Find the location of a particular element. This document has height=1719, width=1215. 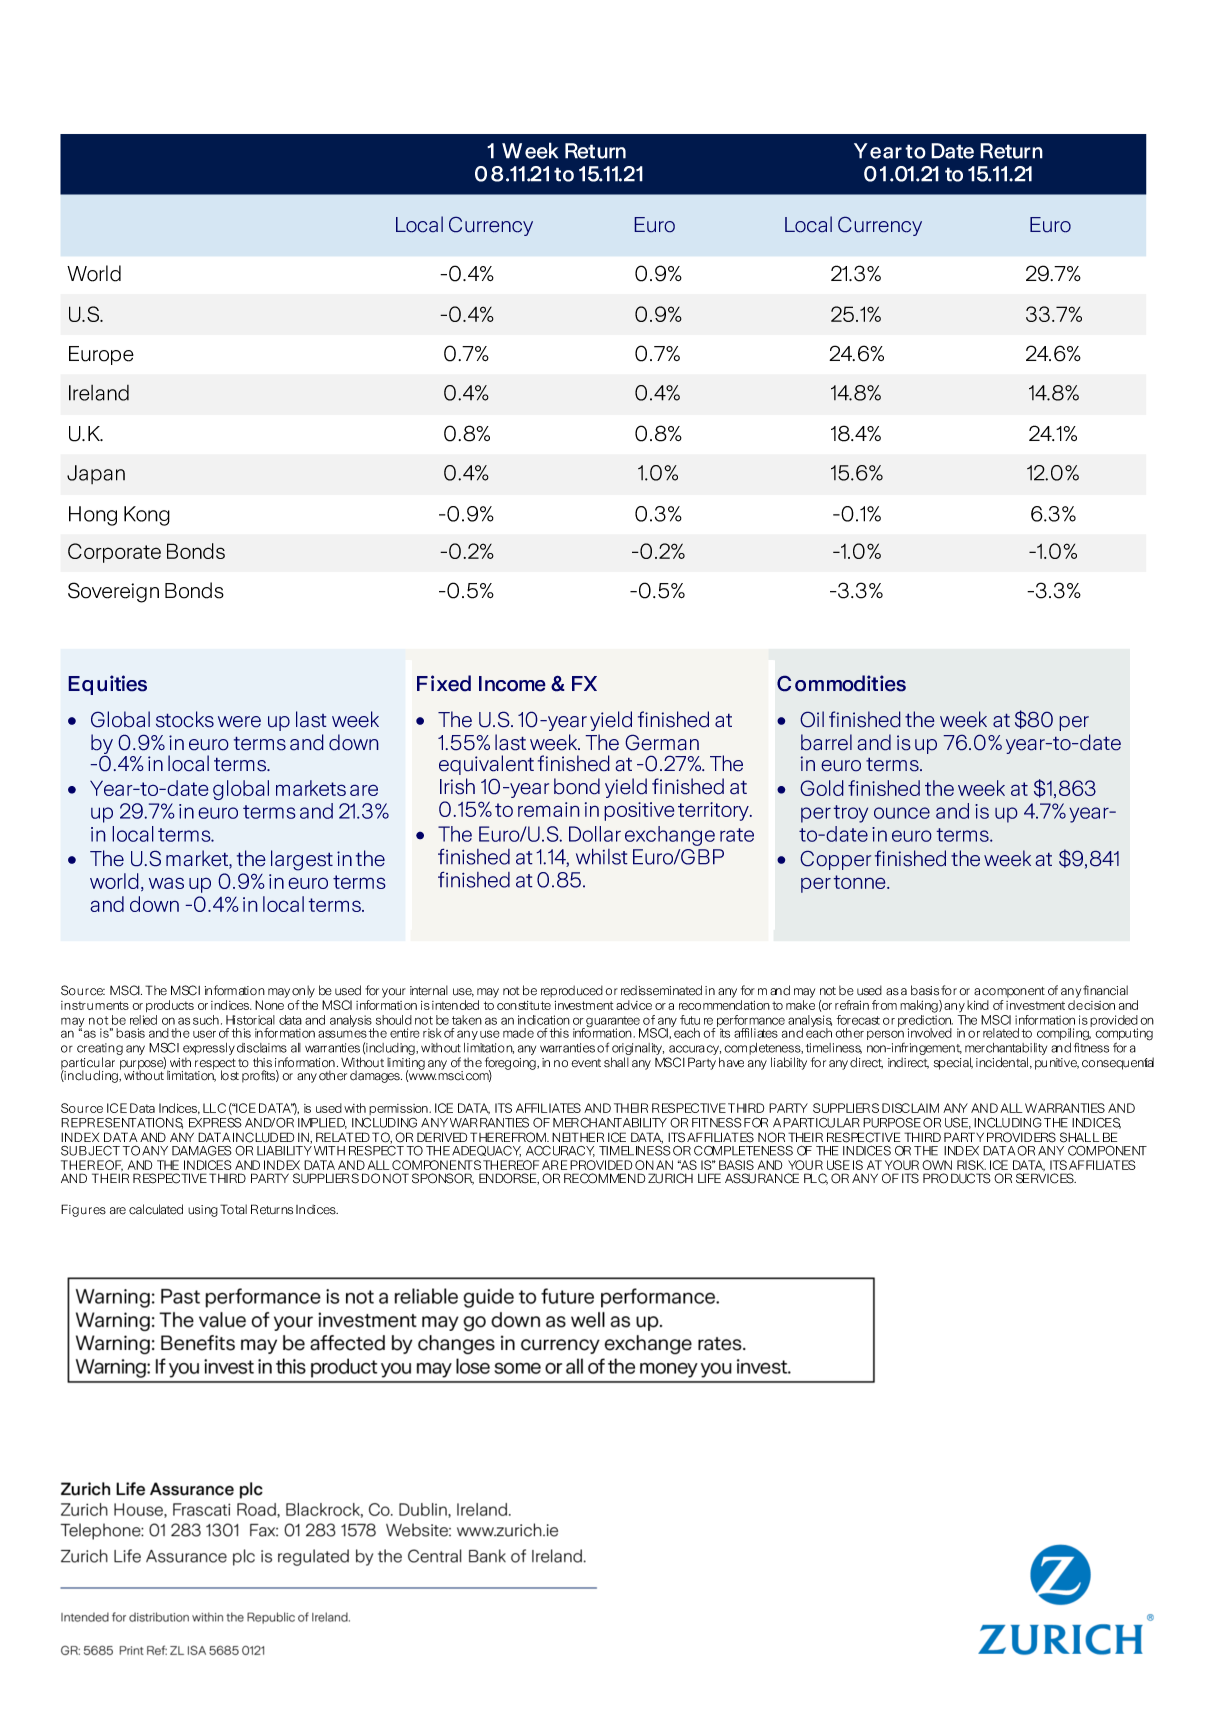

kind is located at coordinates (978, 1005).
